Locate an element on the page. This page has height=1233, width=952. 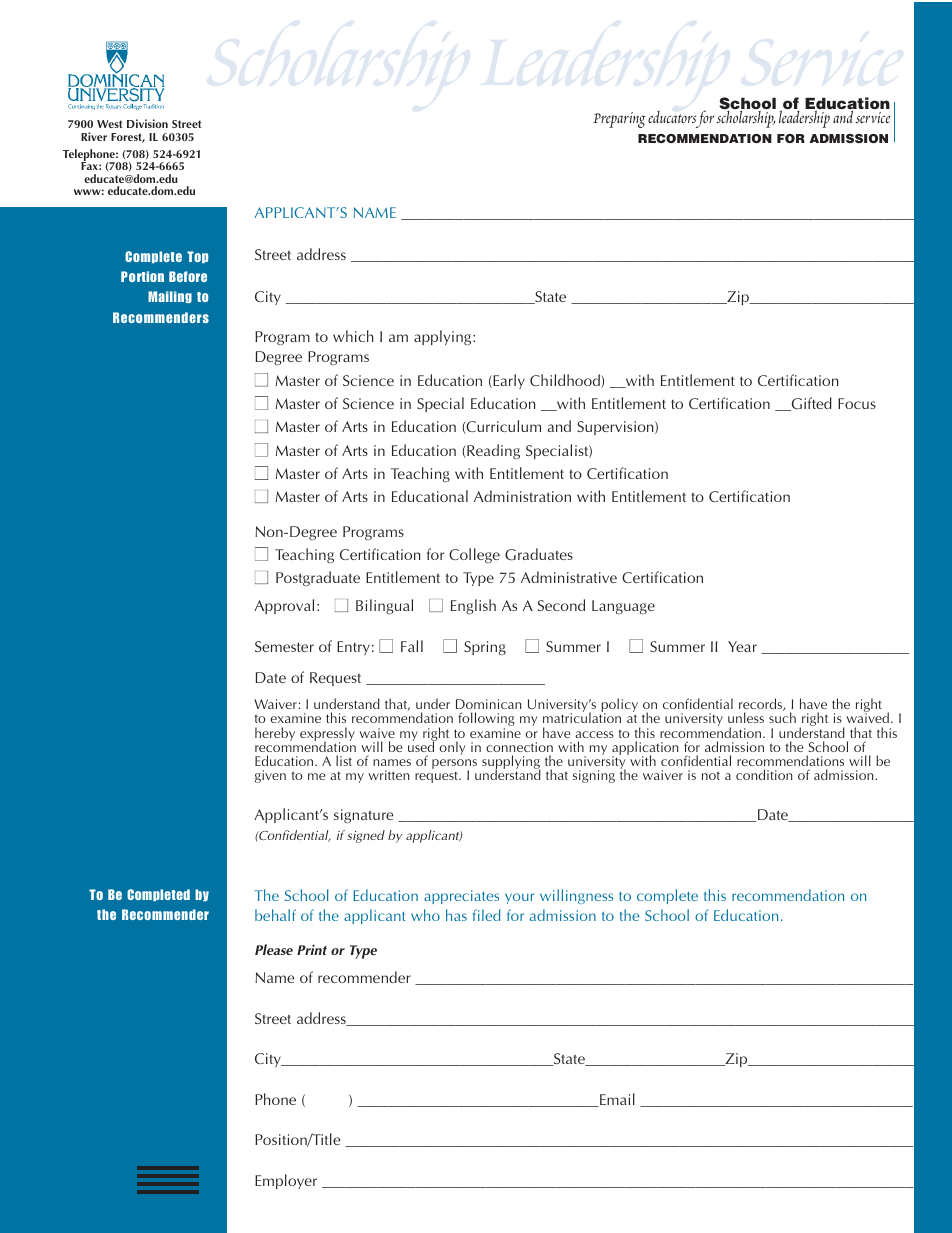
persons is located at coordinates (454, 765).
